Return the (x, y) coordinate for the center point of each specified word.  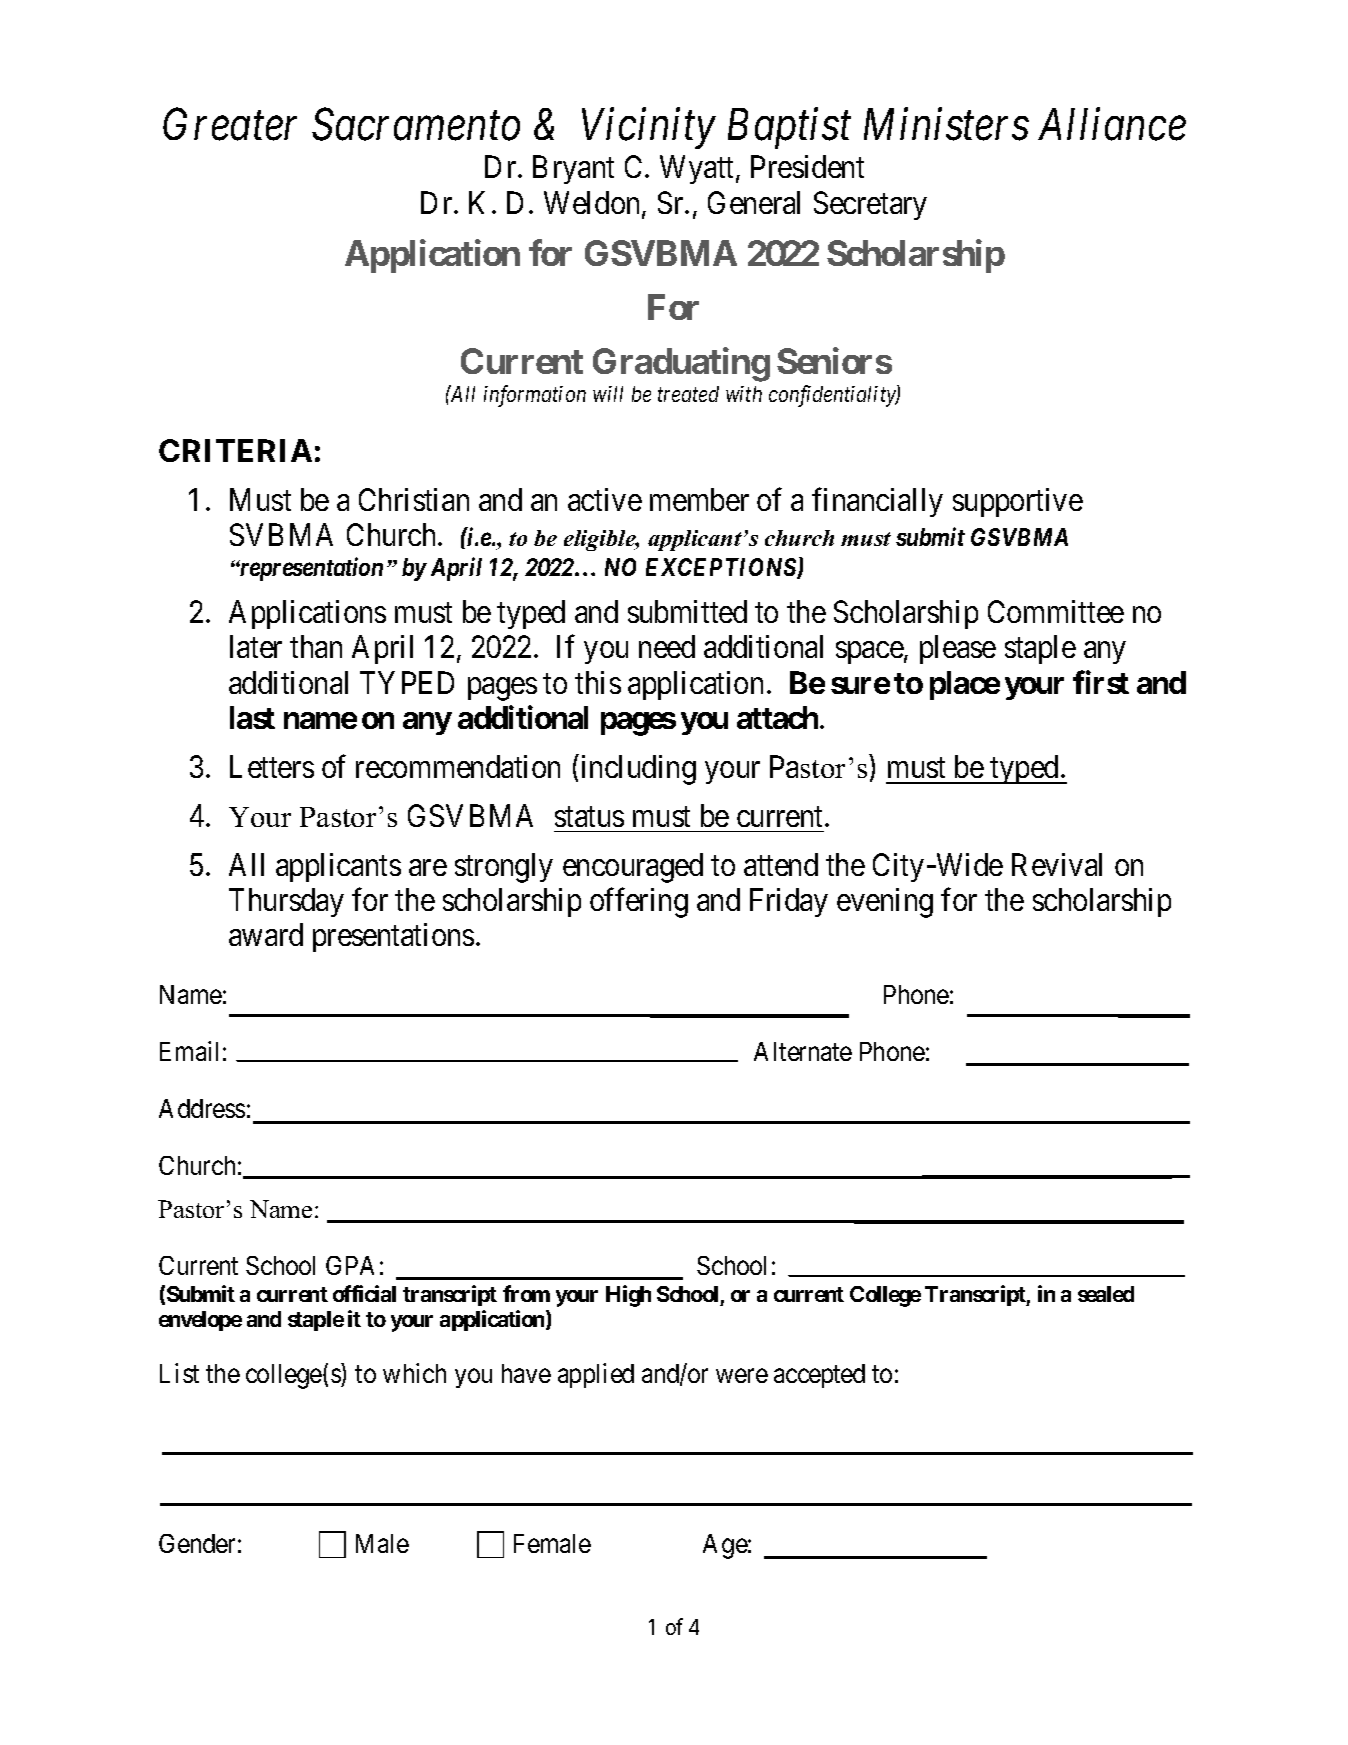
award (266, 934)
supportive (1018, 502)
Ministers (946, 125)
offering (639, 903)
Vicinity (649, 129)
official (364, 1293)
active (605, 499)
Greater (230, 125)
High (628, 1296)
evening (885, 903)
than (316, 646)
